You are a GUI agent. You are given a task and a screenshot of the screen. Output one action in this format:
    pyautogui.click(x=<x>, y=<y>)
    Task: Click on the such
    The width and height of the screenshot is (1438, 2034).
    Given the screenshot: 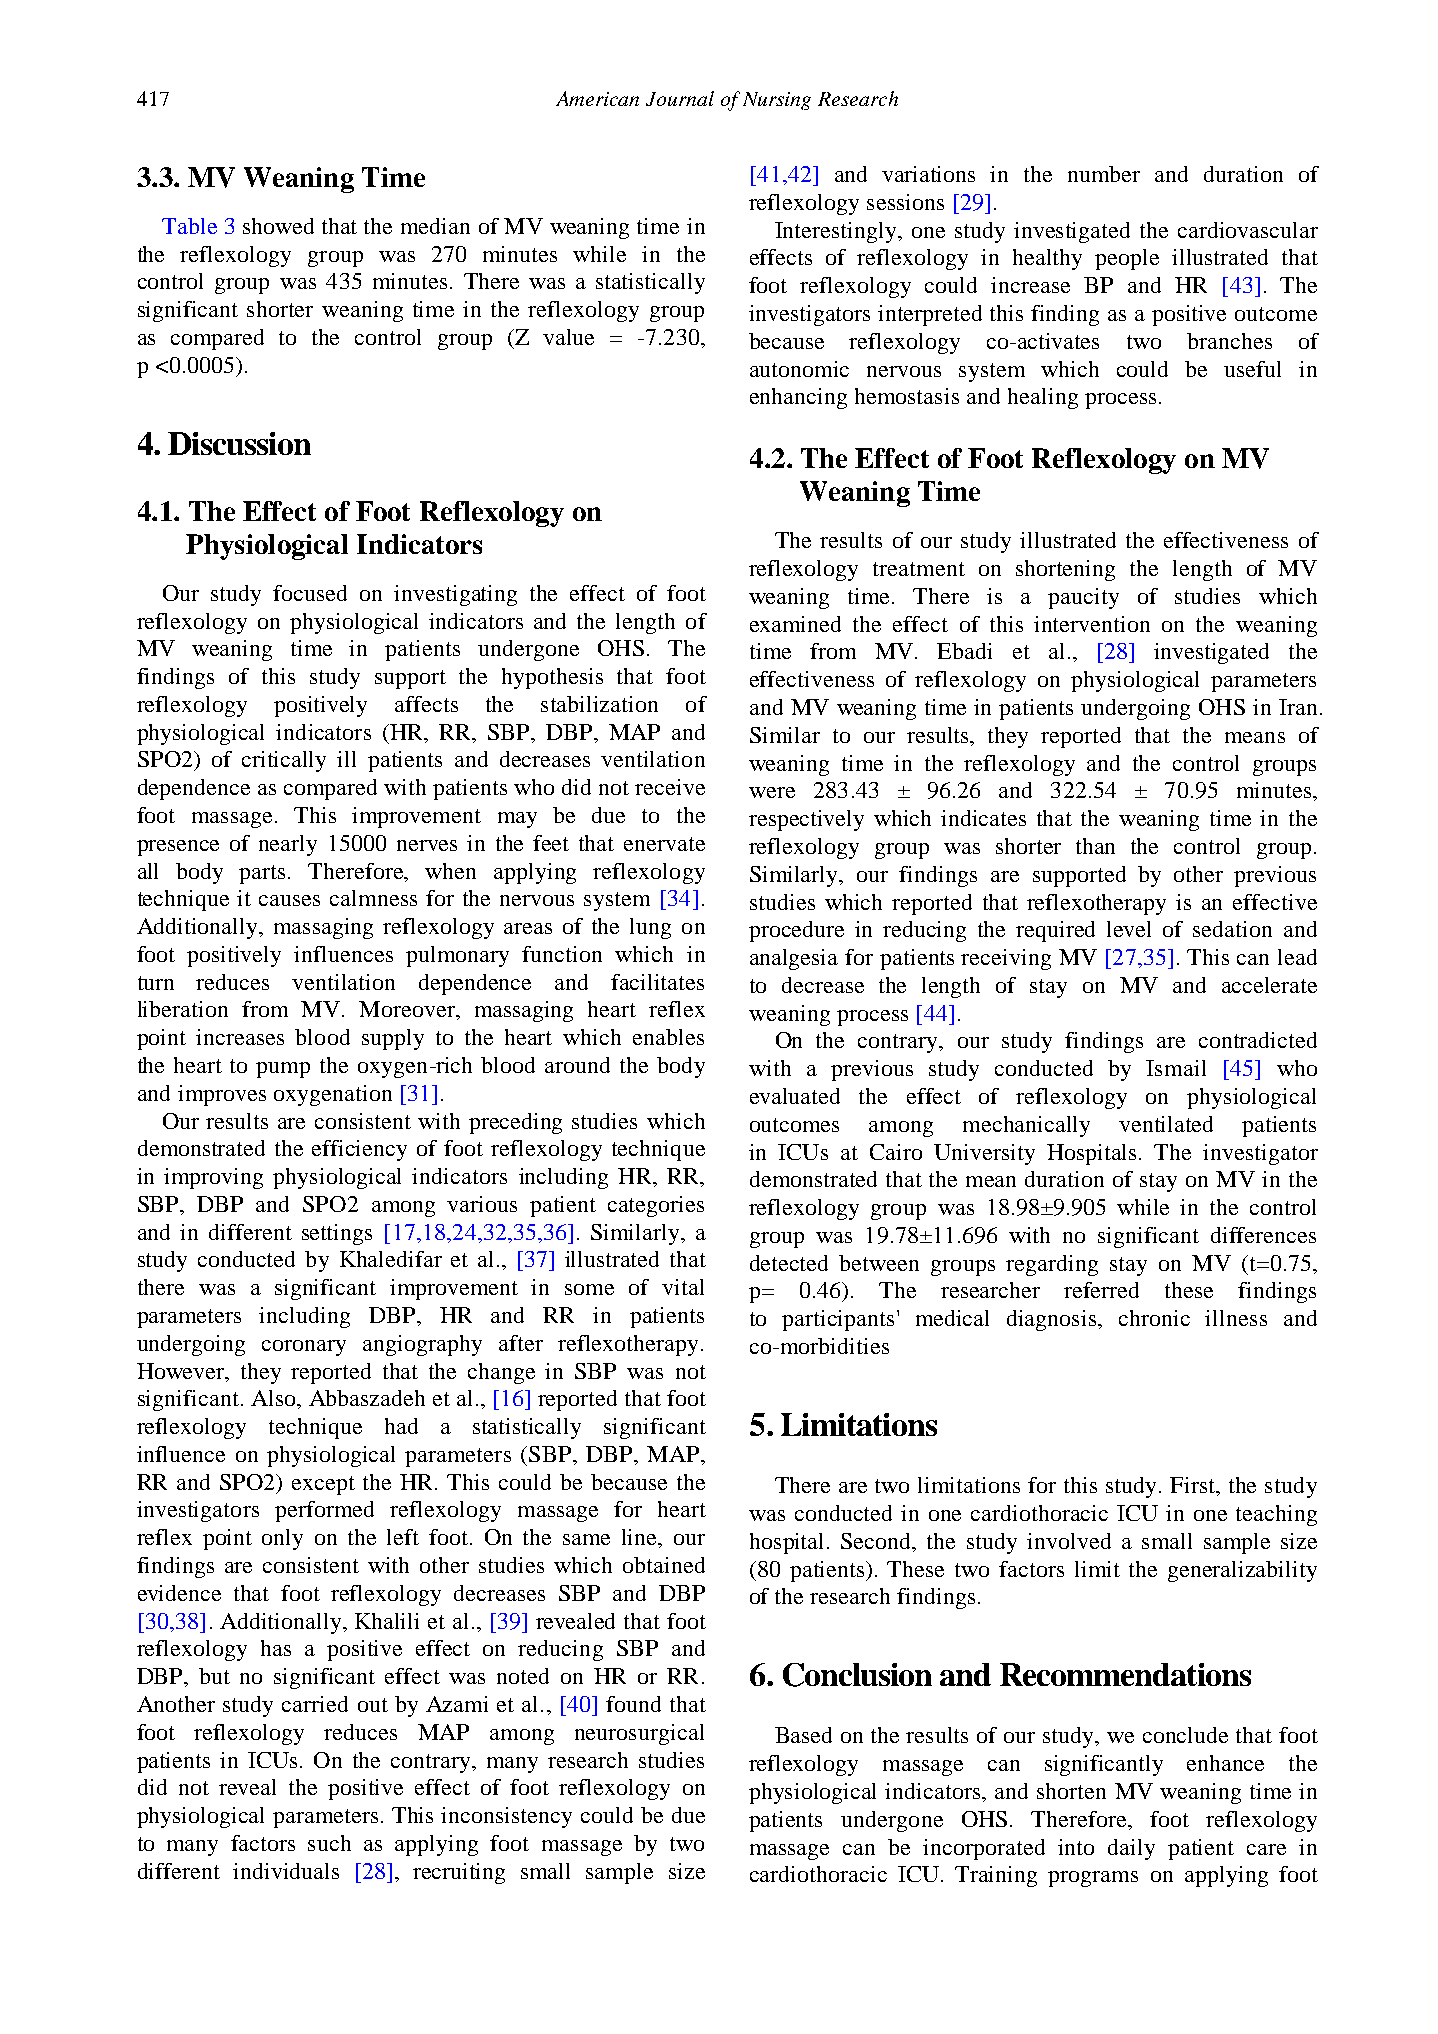 What is the action you would take?
    pyautogui.click(x=329, y=1843)
